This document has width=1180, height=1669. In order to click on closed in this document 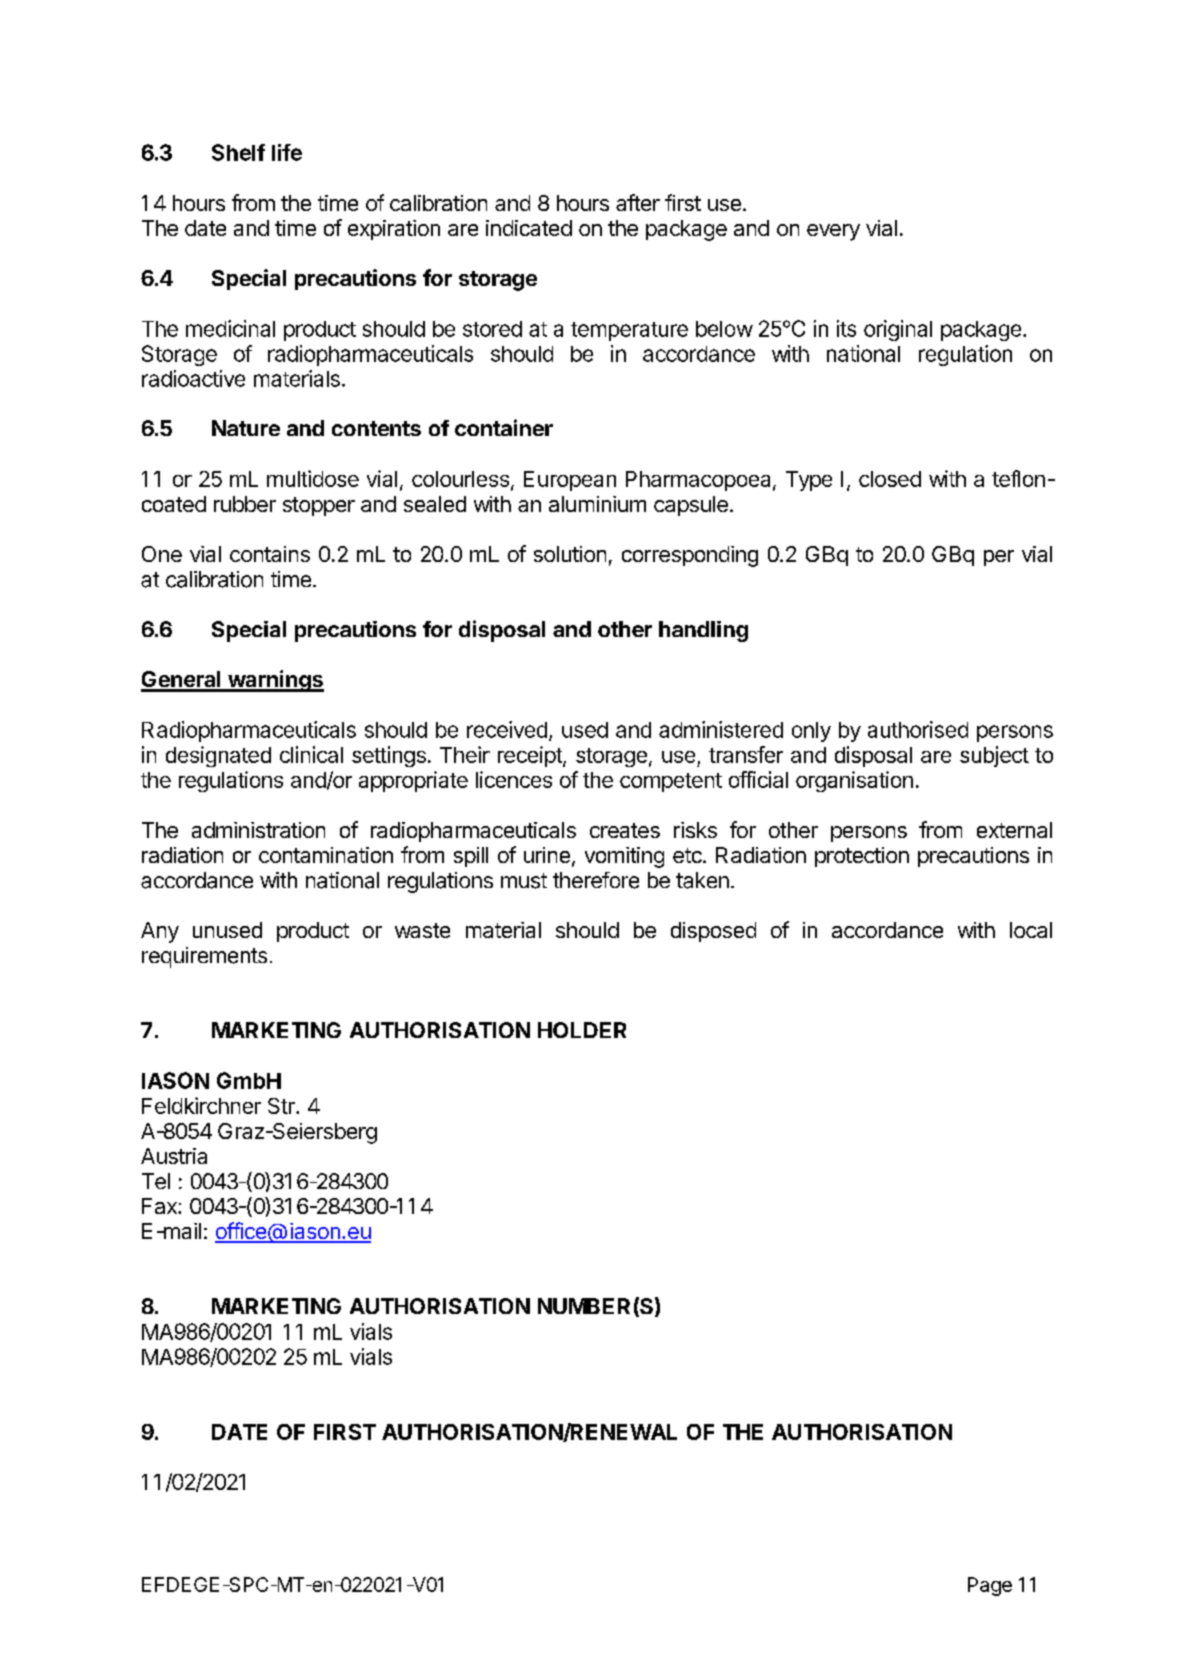, I will do `click(890, 479)`.
